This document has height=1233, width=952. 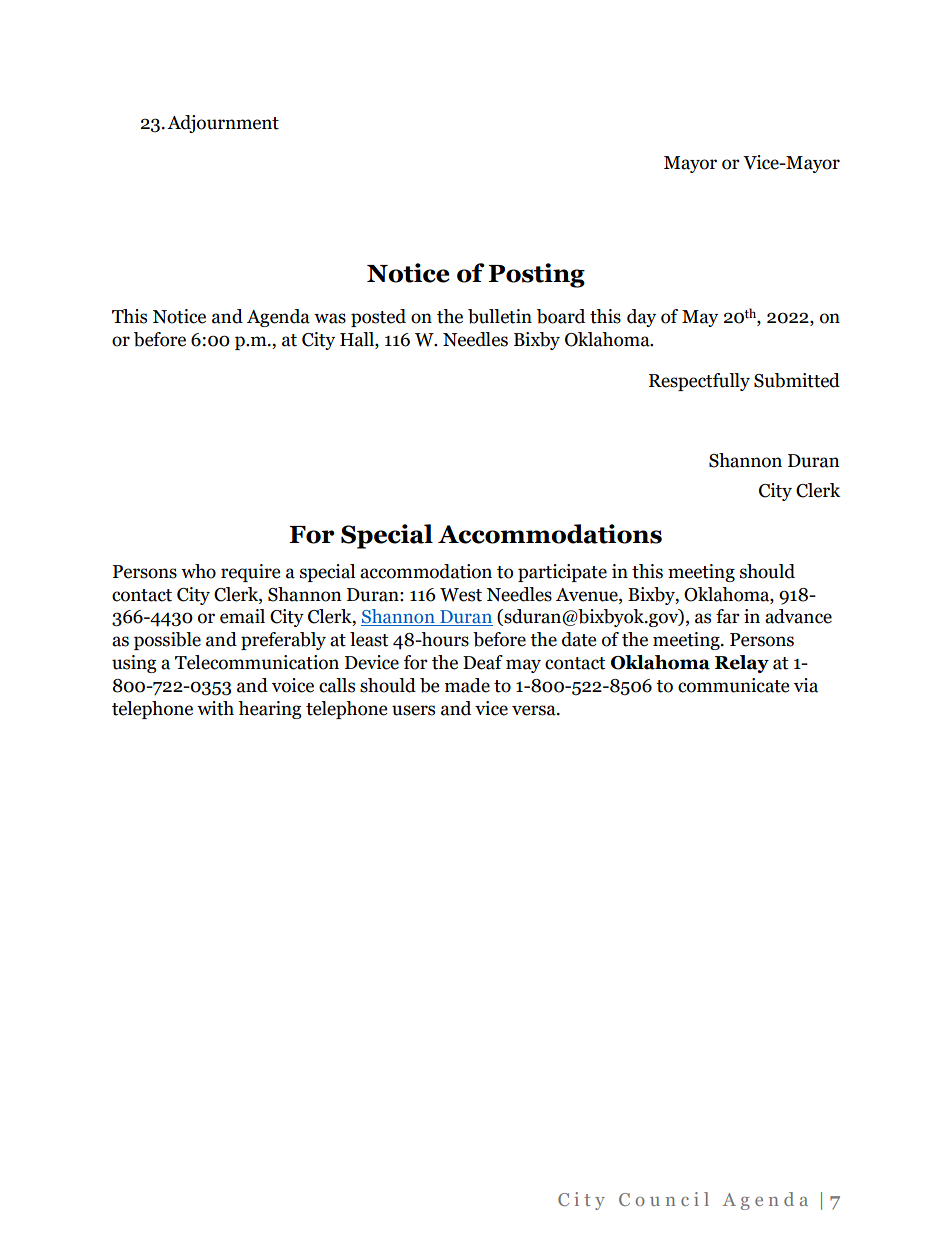 I want to click on day, so click(x=641, y=318).
